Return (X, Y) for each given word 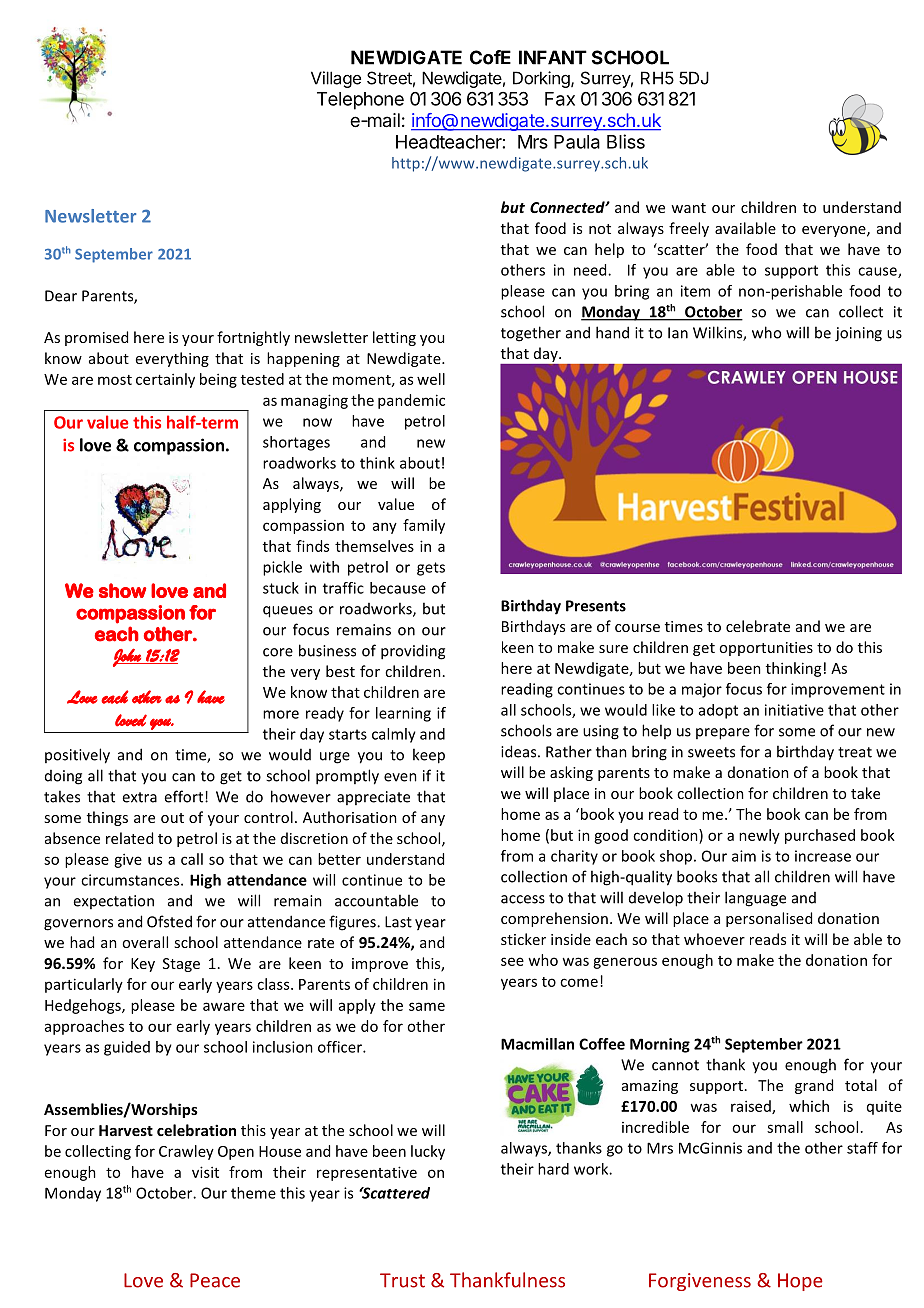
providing (413, 652)
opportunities (766, 649)
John (128, 657)
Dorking (542, 79)
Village (336, 79)
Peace (215, 1280)
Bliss (626, 141)
